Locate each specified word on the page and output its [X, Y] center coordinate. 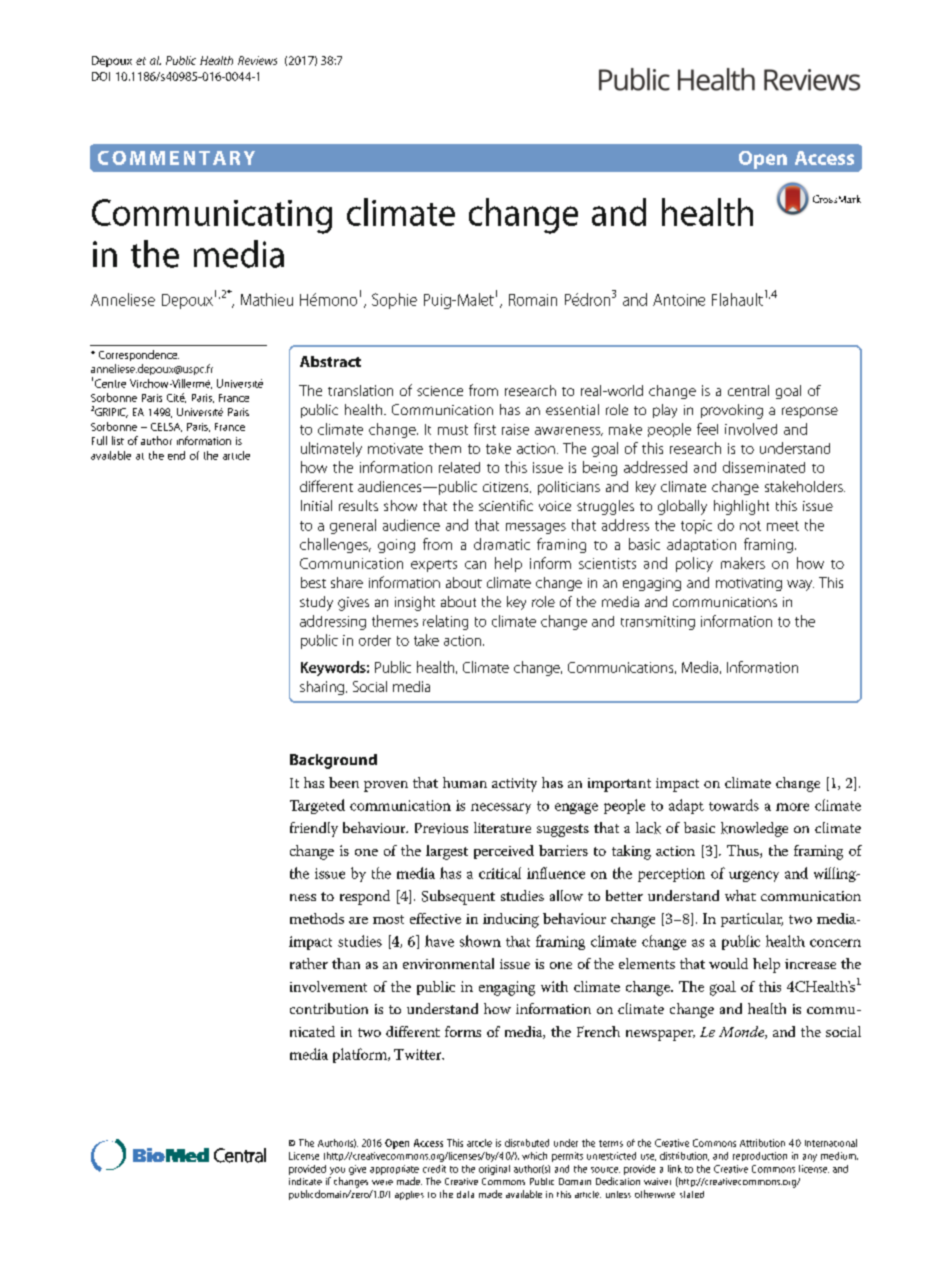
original [494, 1170]
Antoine [679, 300]
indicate [305, 1181]
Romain [533, 300]
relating [445, 622]
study [316, 603]
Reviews [257, 60]
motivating [749, 584]
